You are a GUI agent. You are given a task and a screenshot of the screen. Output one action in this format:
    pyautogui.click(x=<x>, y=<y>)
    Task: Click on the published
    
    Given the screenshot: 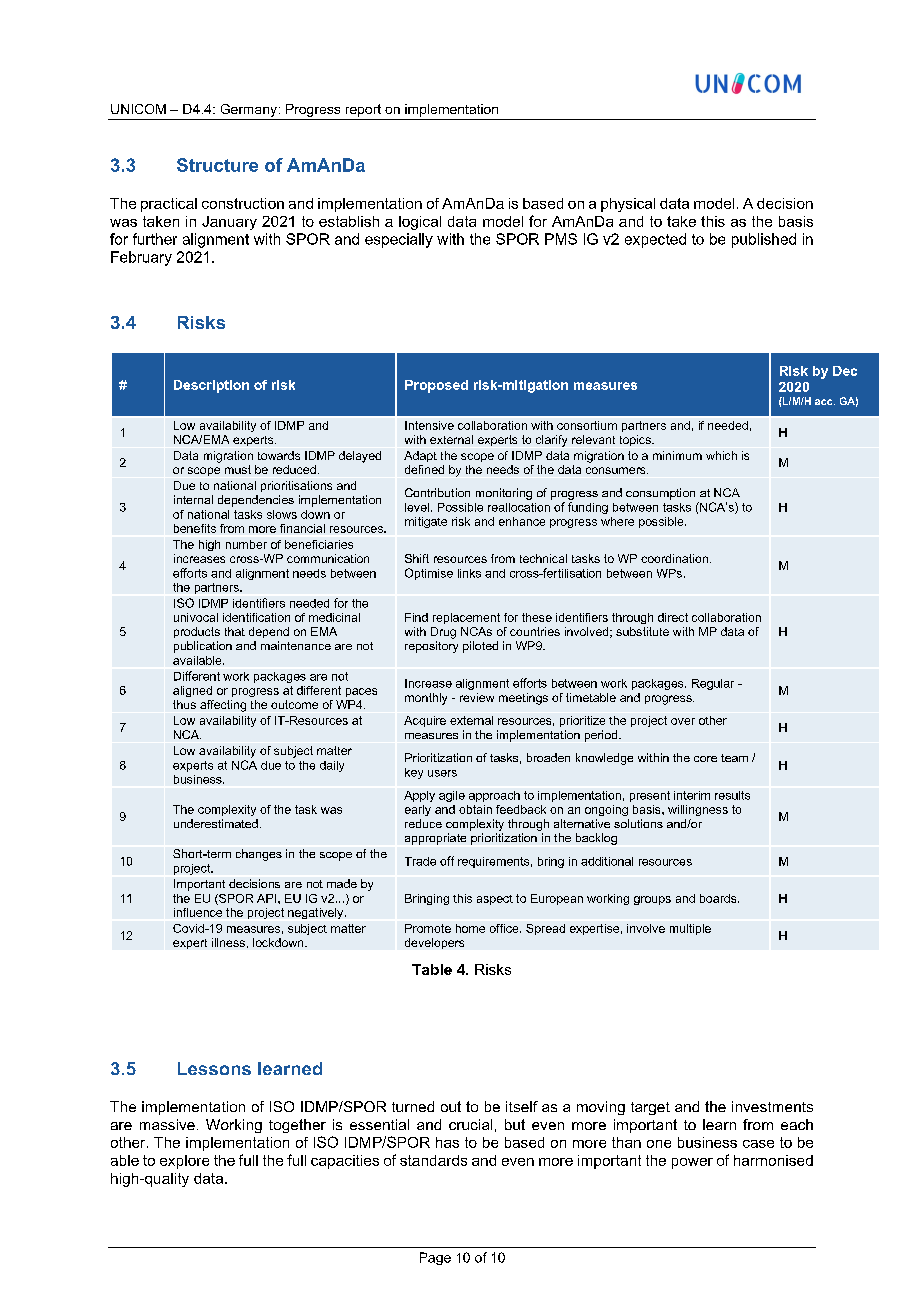 What is the action you would take?
    pyautogui.click(x=764, y=240)
